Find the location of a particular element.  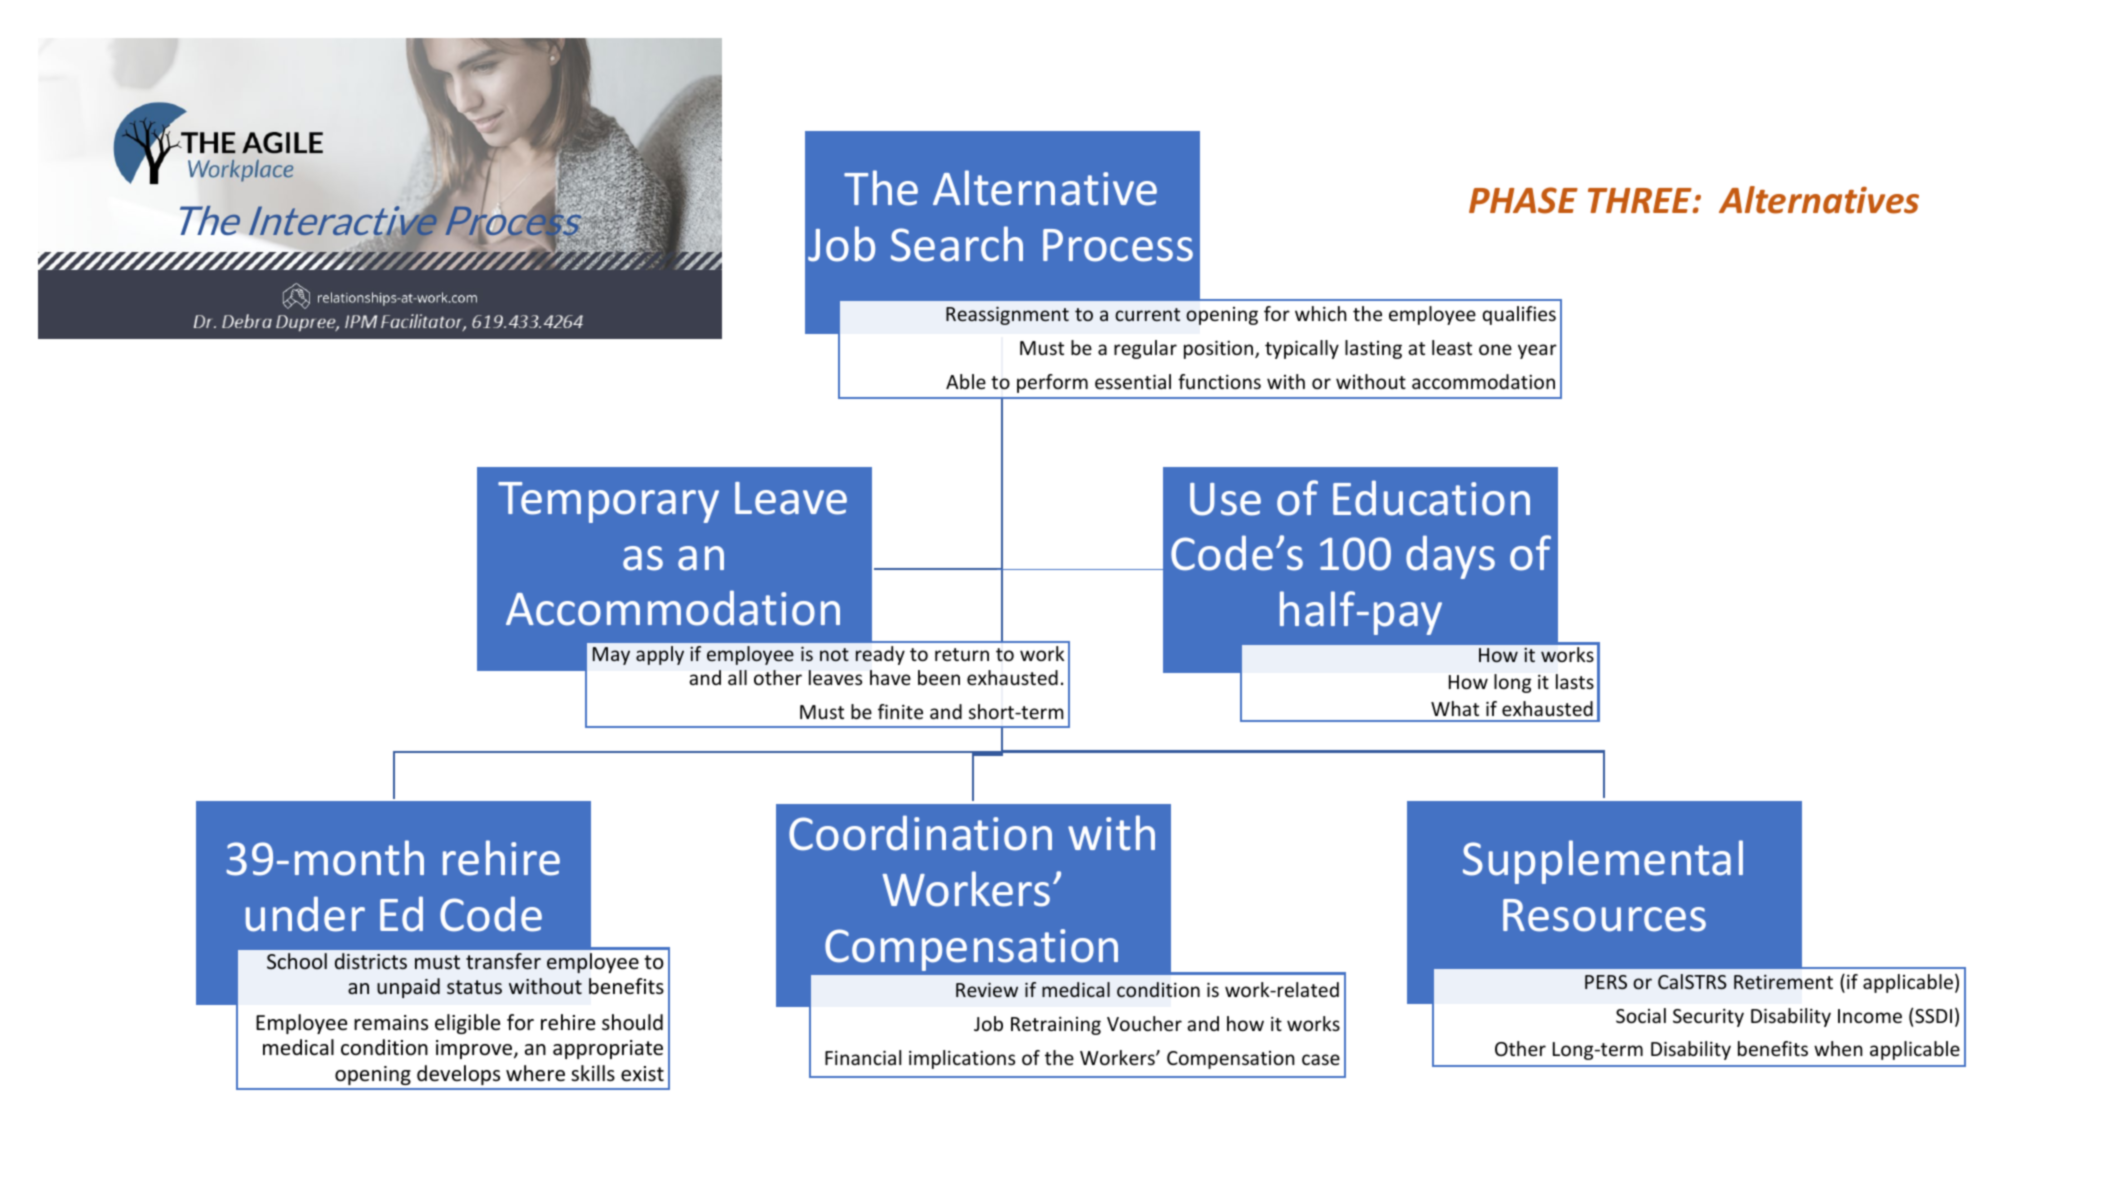

current is located at coordinates (1147, 314).
